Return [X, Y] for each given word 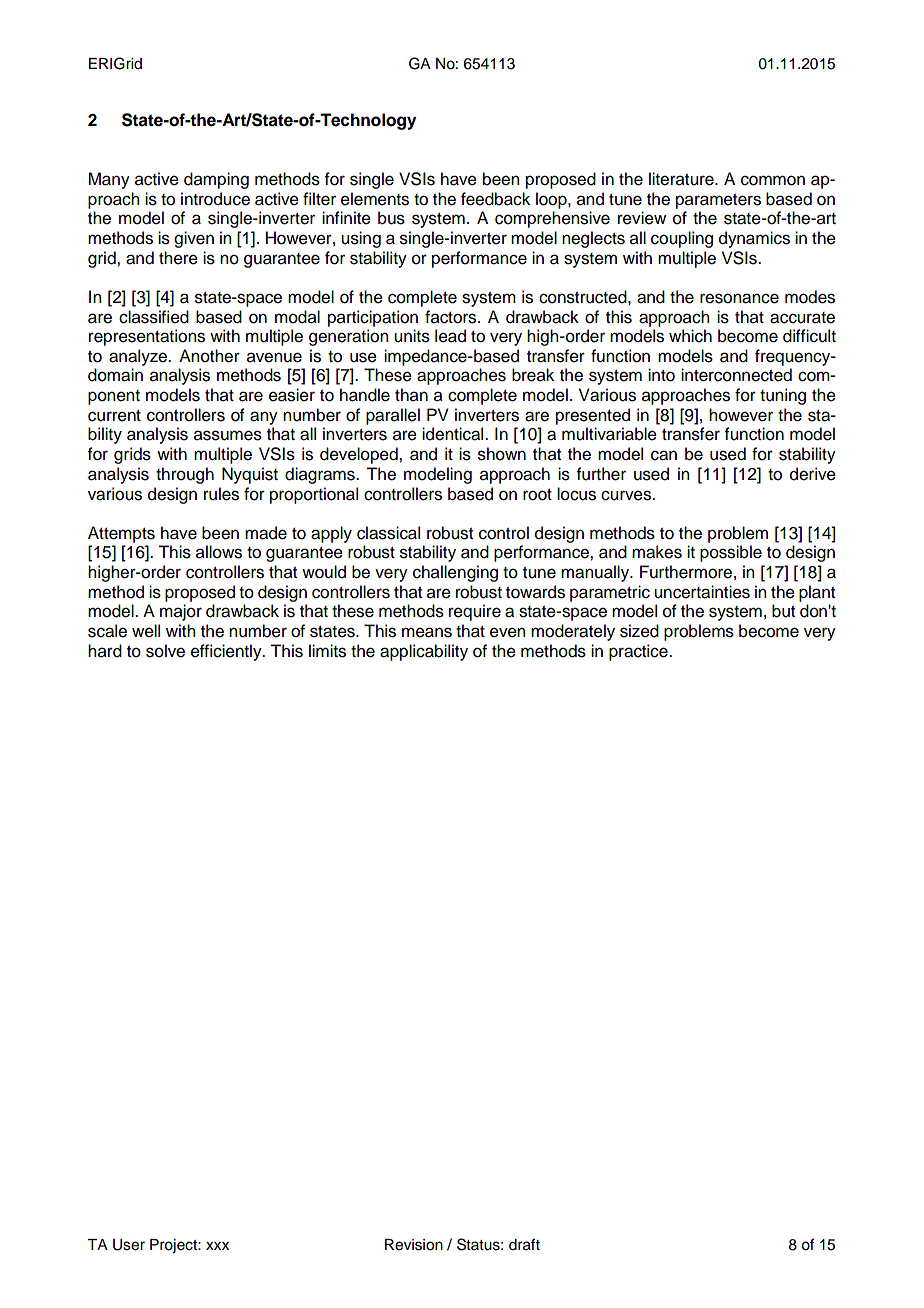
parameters [718, 201]
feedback [495, 199]
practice [639, 652]
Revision [414, 1245]
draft [524, 1244]
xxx [217, 1246]
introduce [215, 199]
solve [165, 651]
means [427, 632]
